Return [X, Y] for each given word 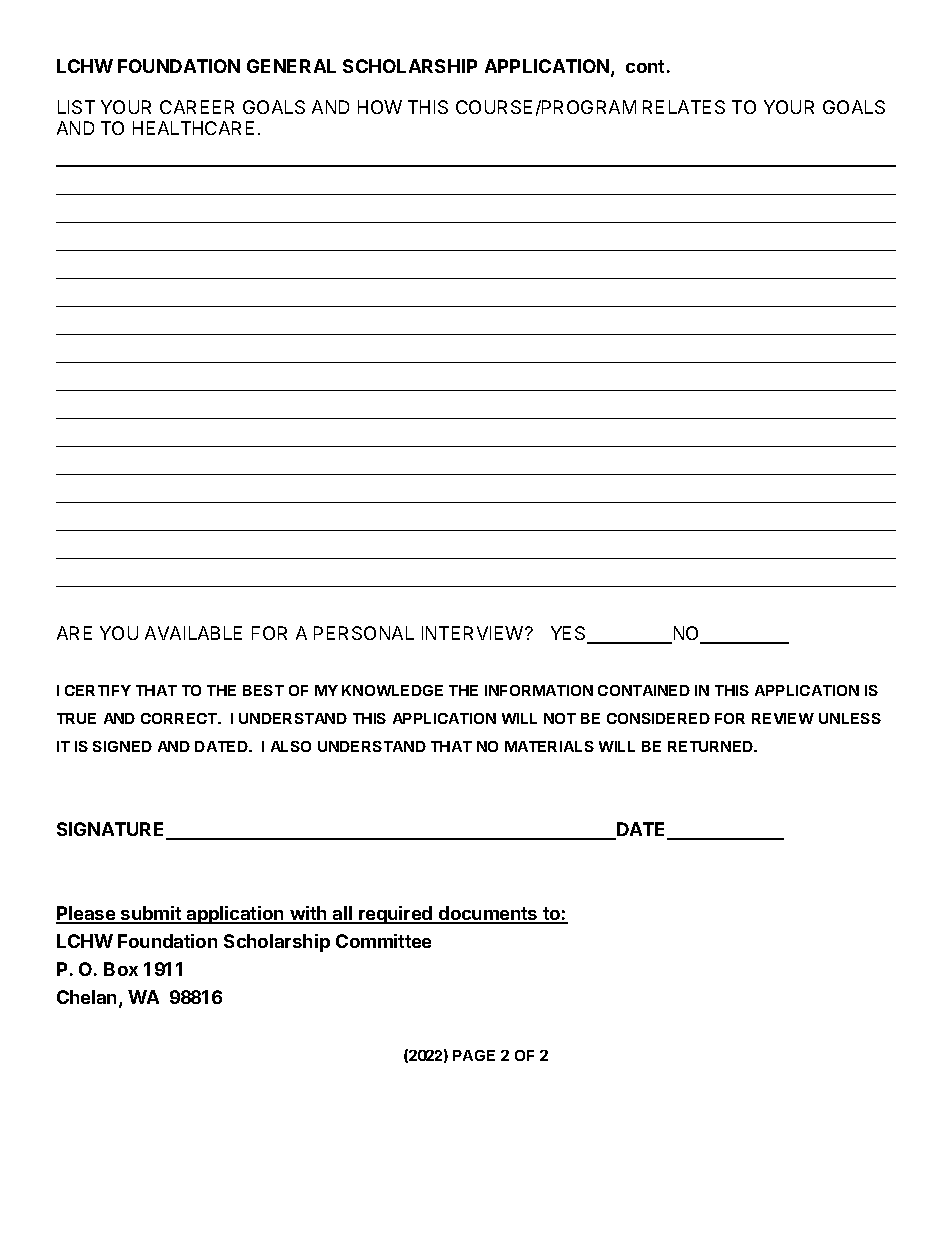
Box [121, 969]
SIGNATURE [112, 830]
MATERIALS [549, 746]
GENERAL [291, 66]
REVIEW [783, 718]
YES [569, 634]
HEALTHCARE [193, 128]
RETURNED [712, 746]
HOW [380, 107]
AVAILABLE [193, 633]
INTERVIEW [472, 633]
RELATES [684, 107]
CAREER [197, 107]
